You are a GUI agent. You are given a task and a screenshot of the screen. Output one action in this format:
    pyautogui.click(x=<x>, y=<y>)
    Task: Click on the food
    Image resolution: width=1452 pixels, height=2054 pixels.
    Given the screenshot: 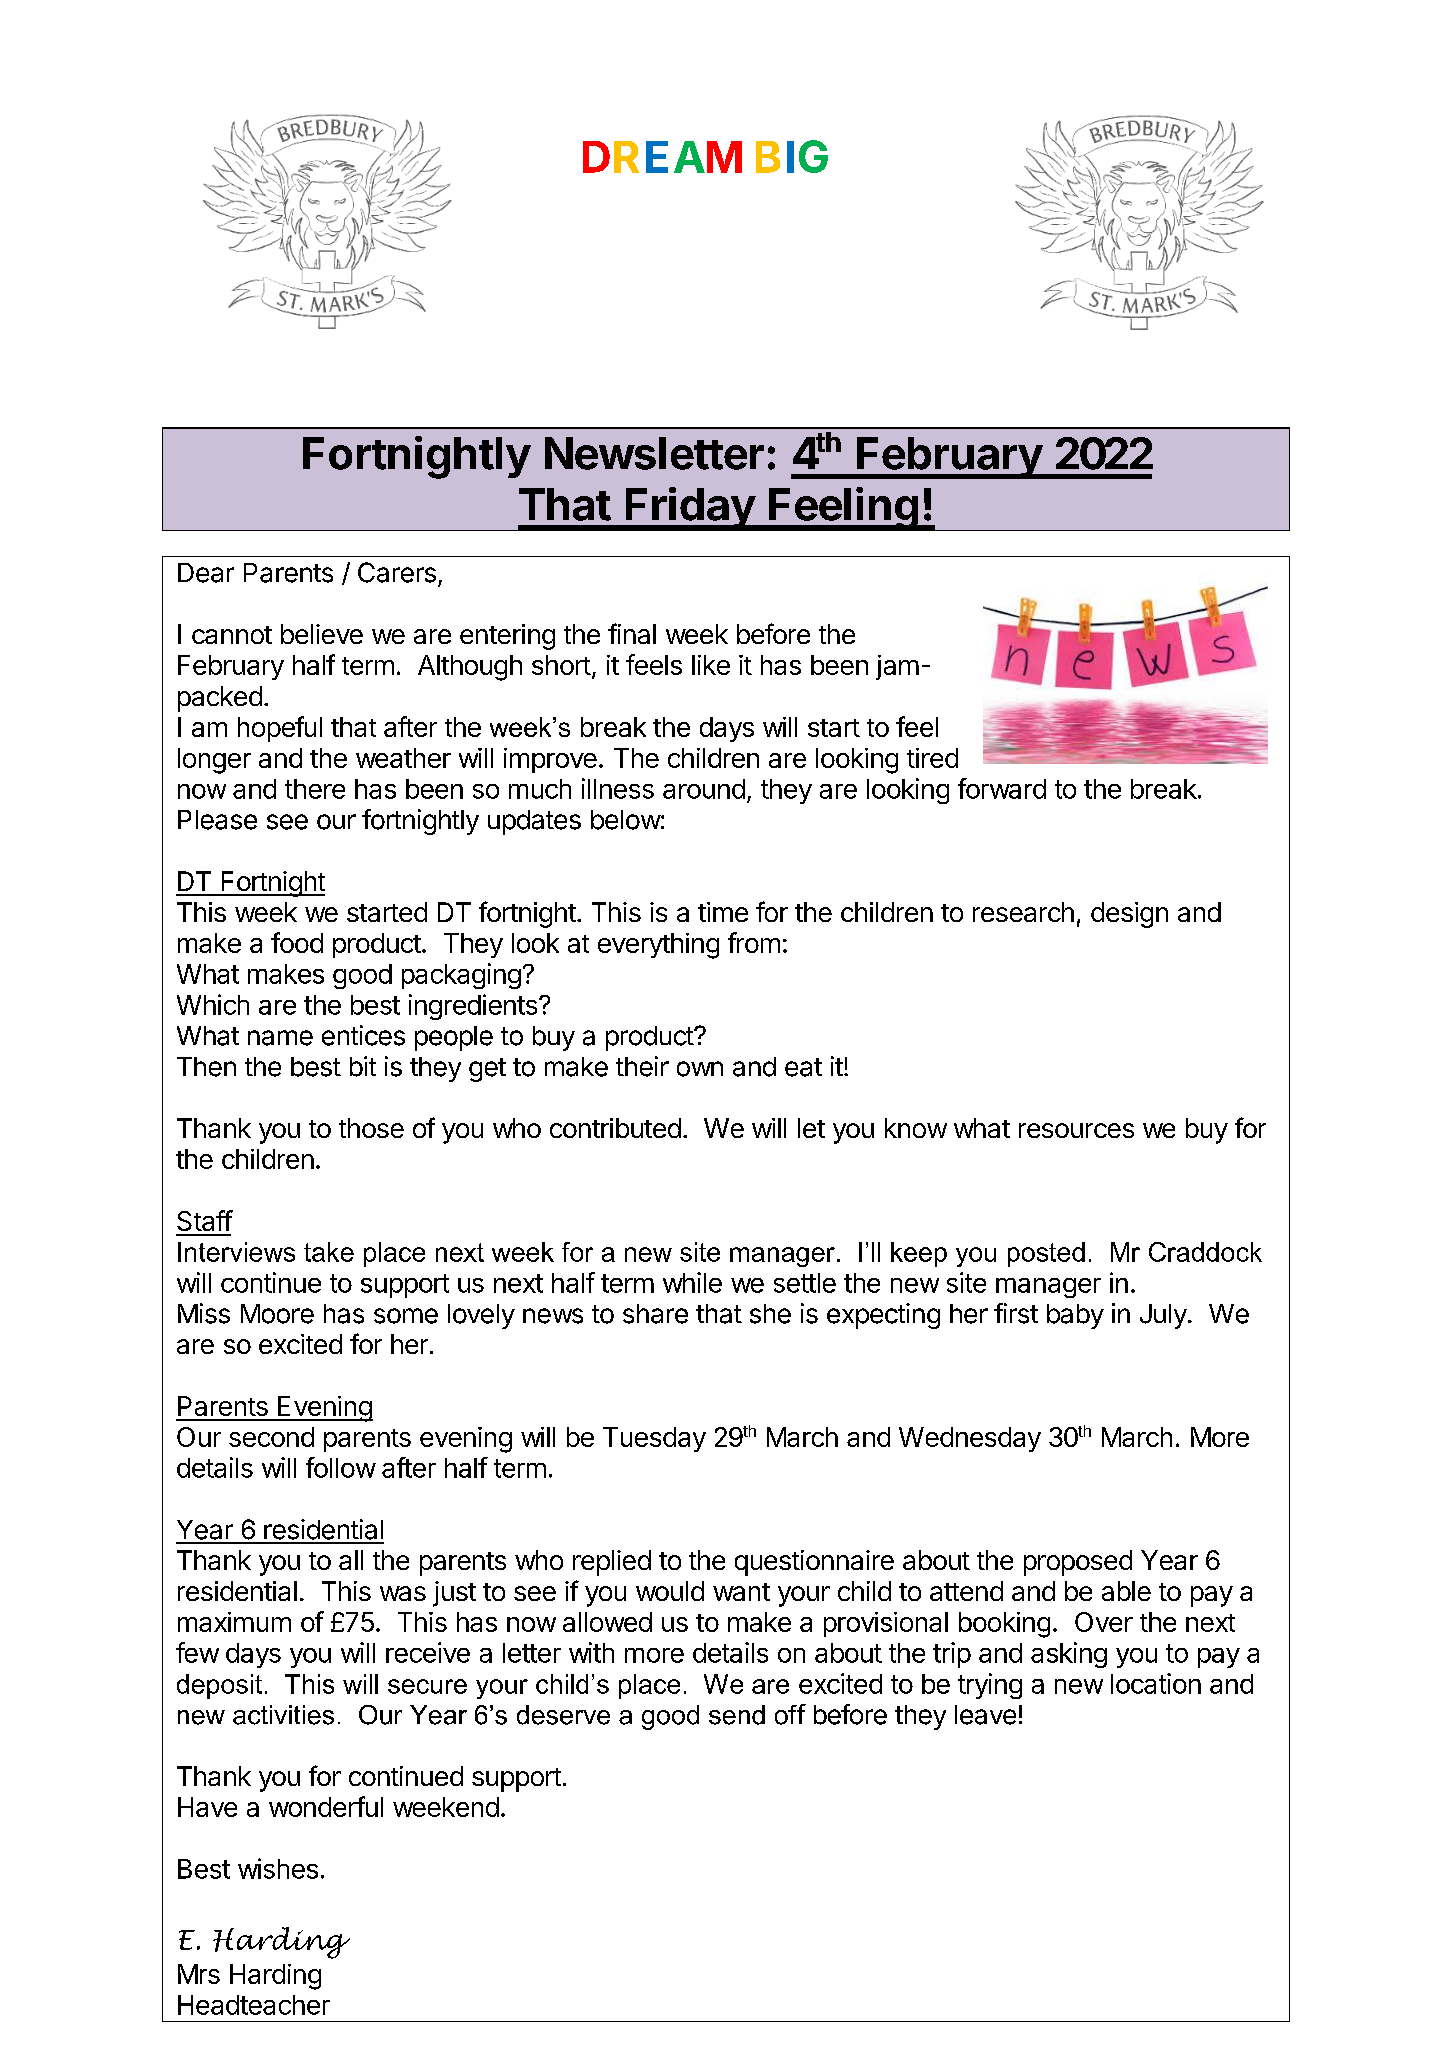 What is the action you would take?
    pyautogui.click(x=297, y=942)
